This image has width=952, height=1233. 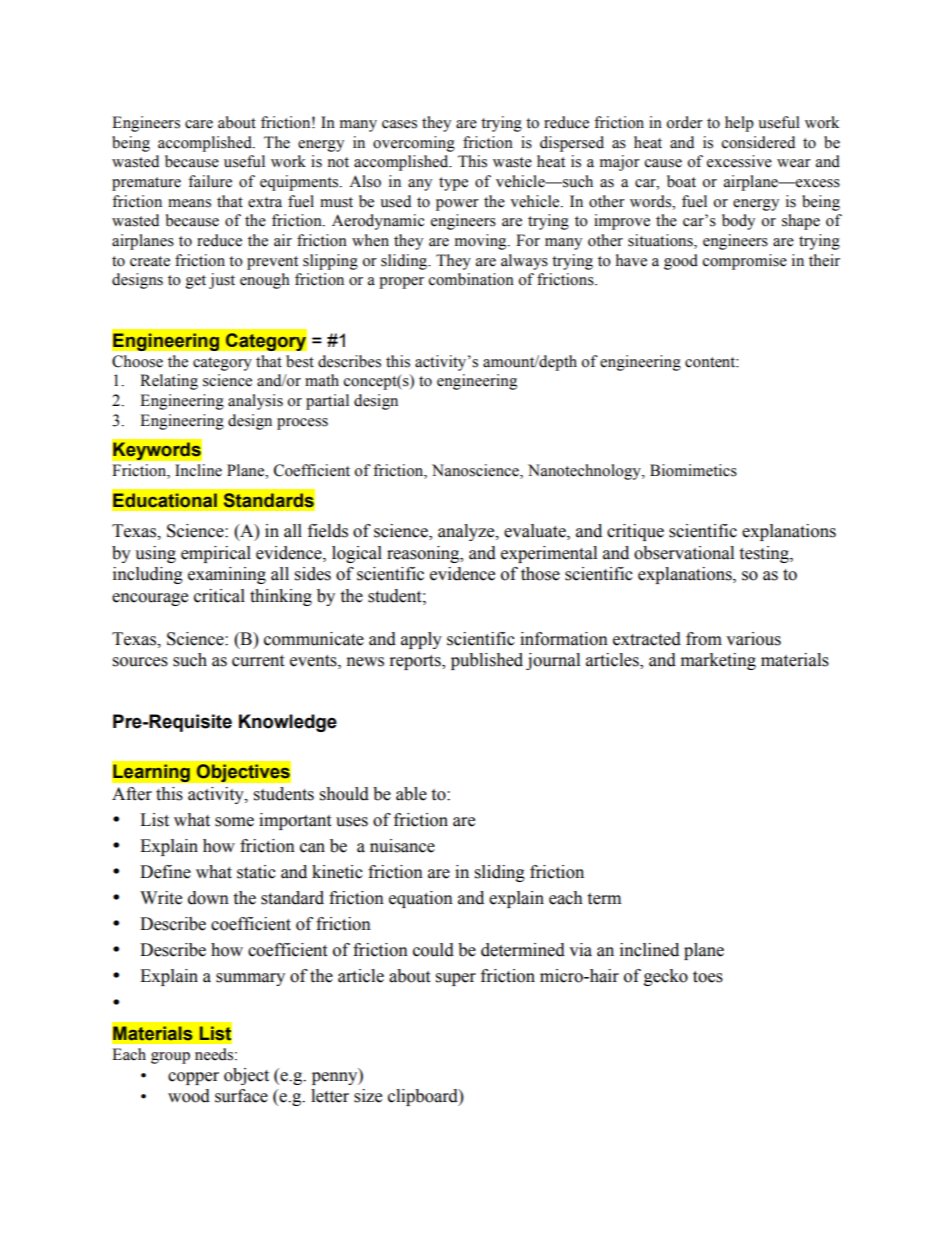 I want to click on care, so click(x=199, y=124).
